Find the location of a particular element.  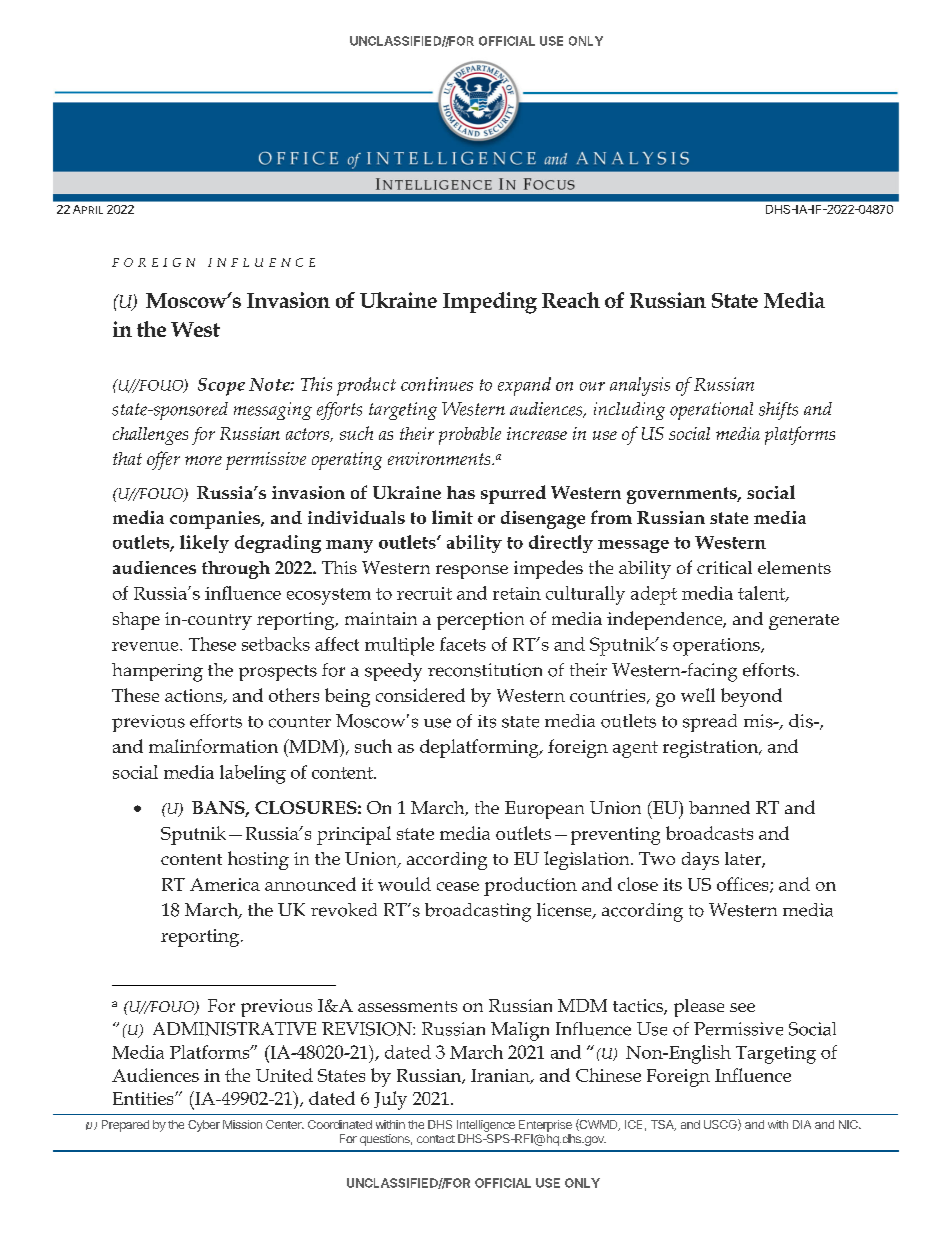

Scope is located at coordinates (221, 387).
